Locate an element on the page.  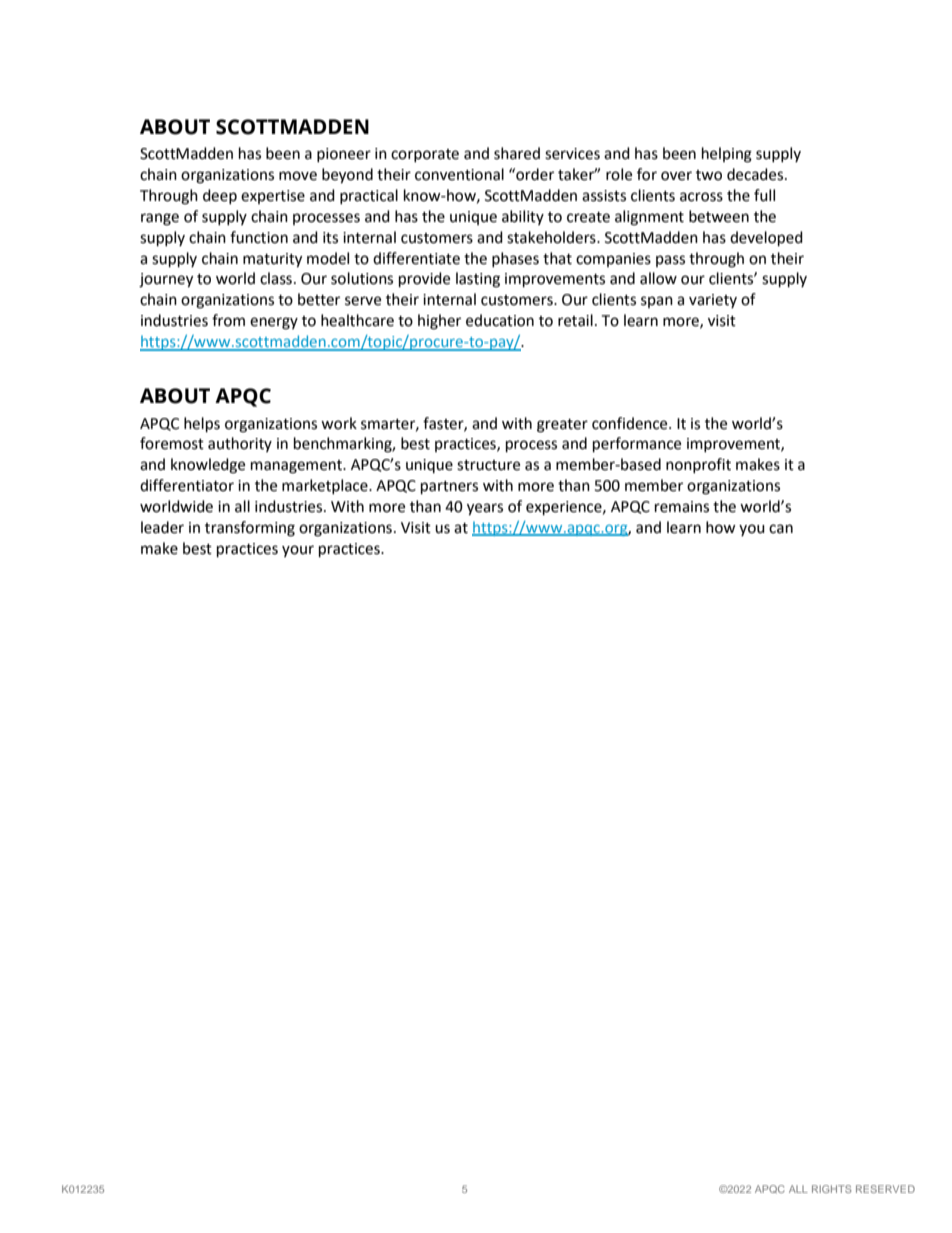
education is located at coordinates (500, 320).
